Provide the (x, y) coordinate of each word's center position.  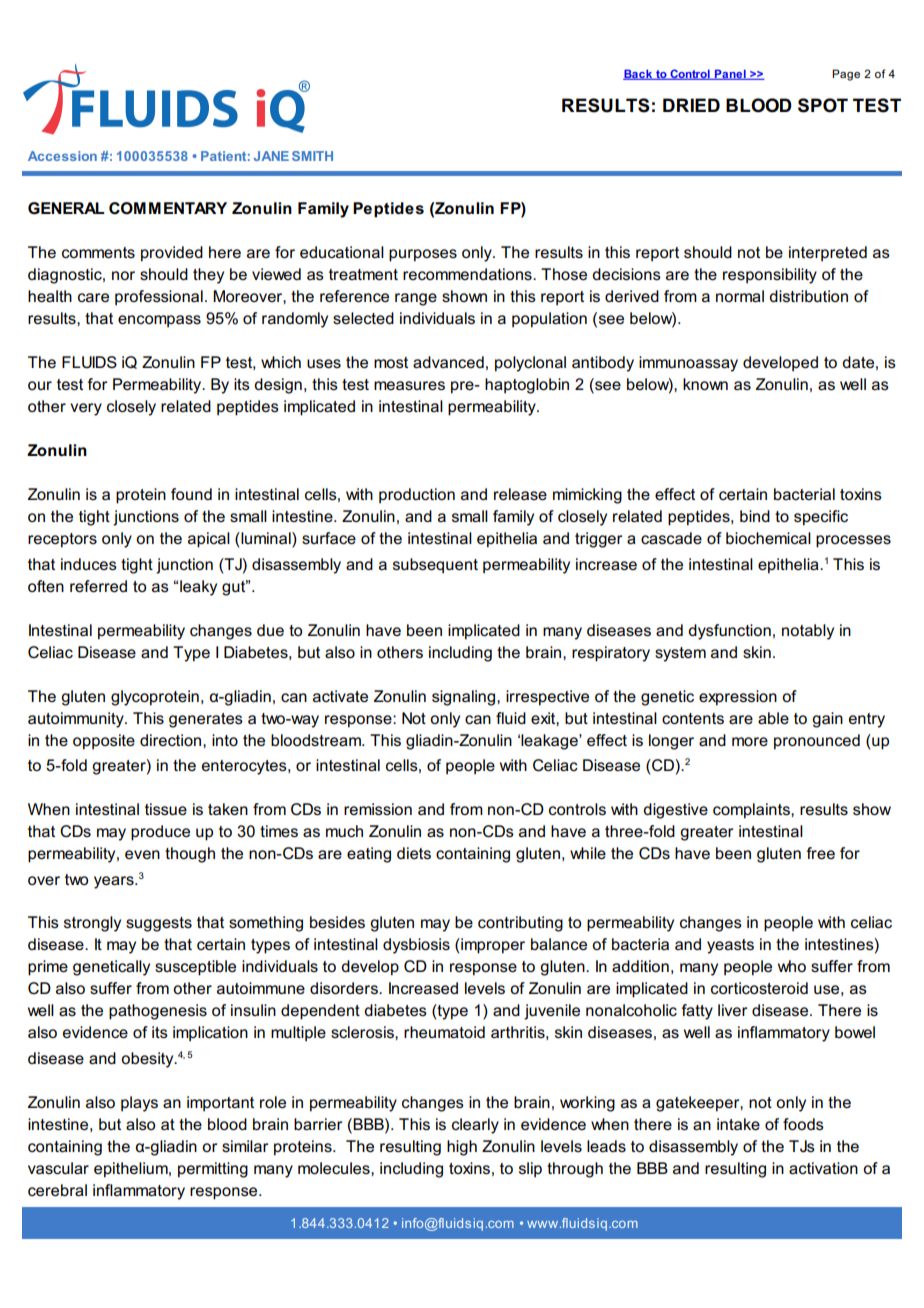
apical (209, 540)
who (792, 966)
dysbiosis (416, 946)
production (417, 496)
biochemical (768, 538)
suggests (159, 924)
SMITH (312, 156)
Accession (62, 156)
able (773, 718)
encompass (159, 321)
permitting (213, 1170)
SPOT (823, 105)
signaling (465, 698)
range (416, 299)
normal (740, 296)
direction (172, 740)
